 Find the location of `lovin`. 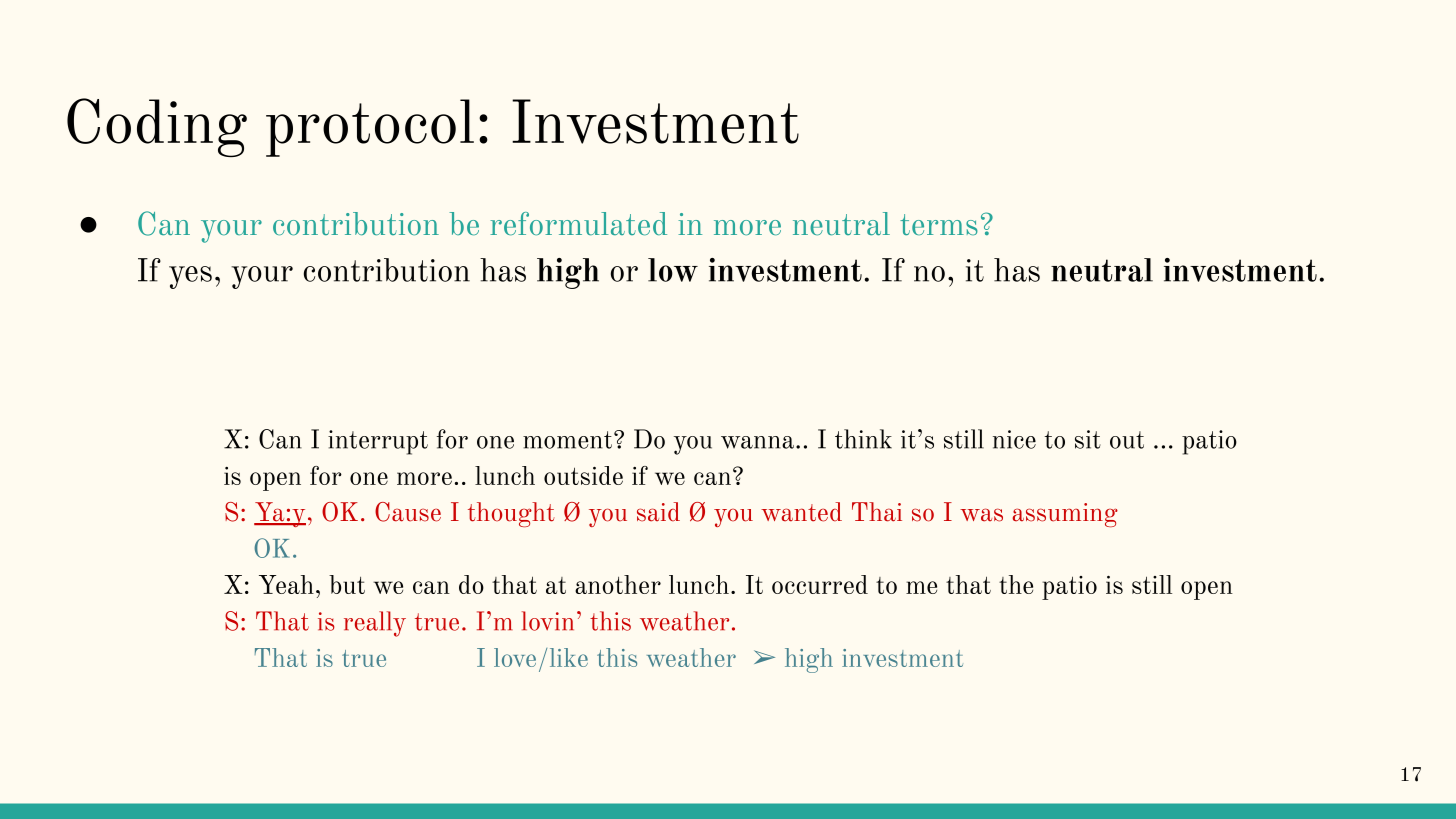

lovin is located at coordinates (548, 621).
